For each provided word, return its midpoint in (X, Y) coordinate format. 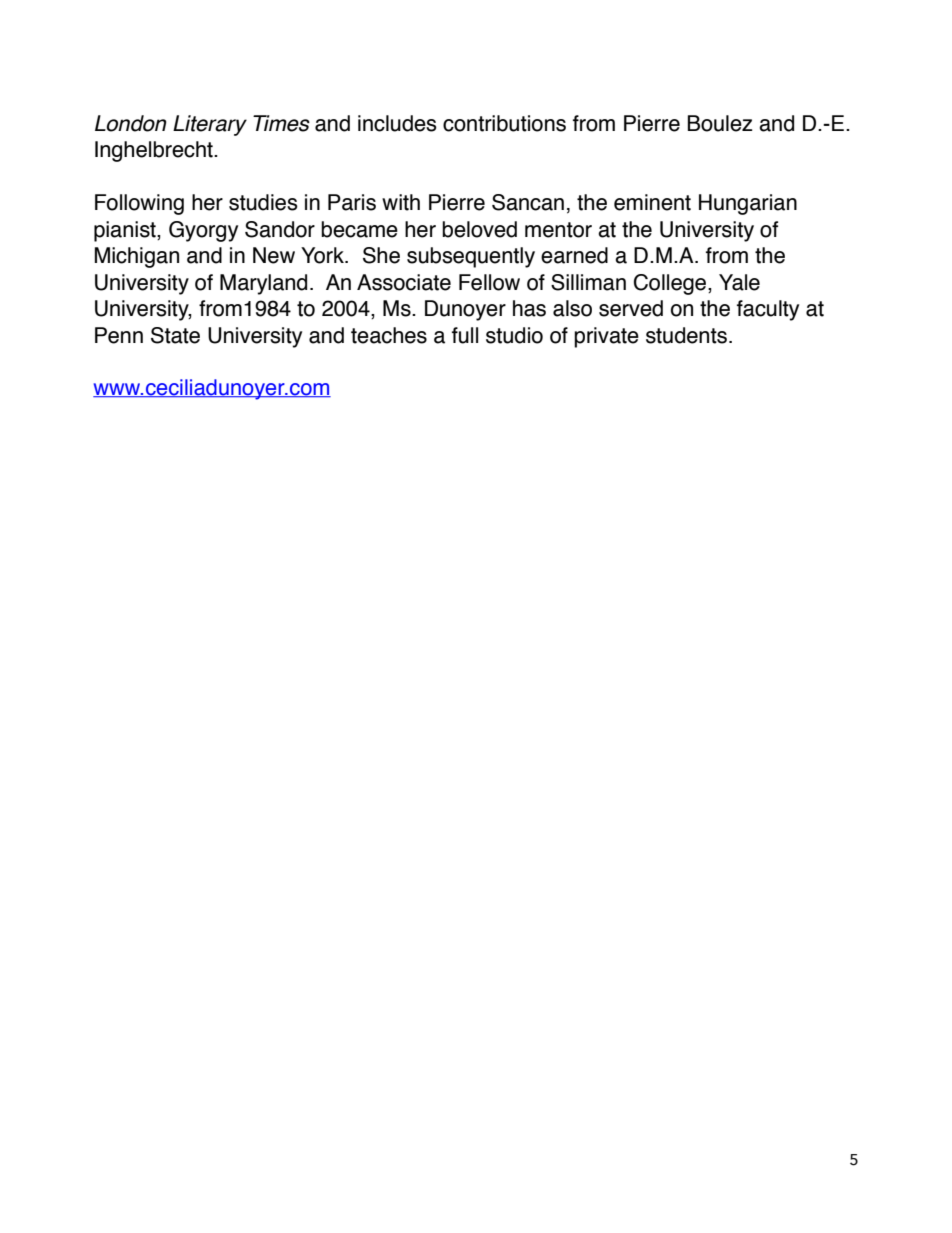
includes (397, 123)
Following (139, 204)
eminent (652, 202)
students (686, 335)
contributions (504, 123)
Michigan (137, 257)
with (401, 202)
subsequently (471, 257)
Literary (210, 125)
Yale (739, 282)
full (465, 335)
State (175, 335)
